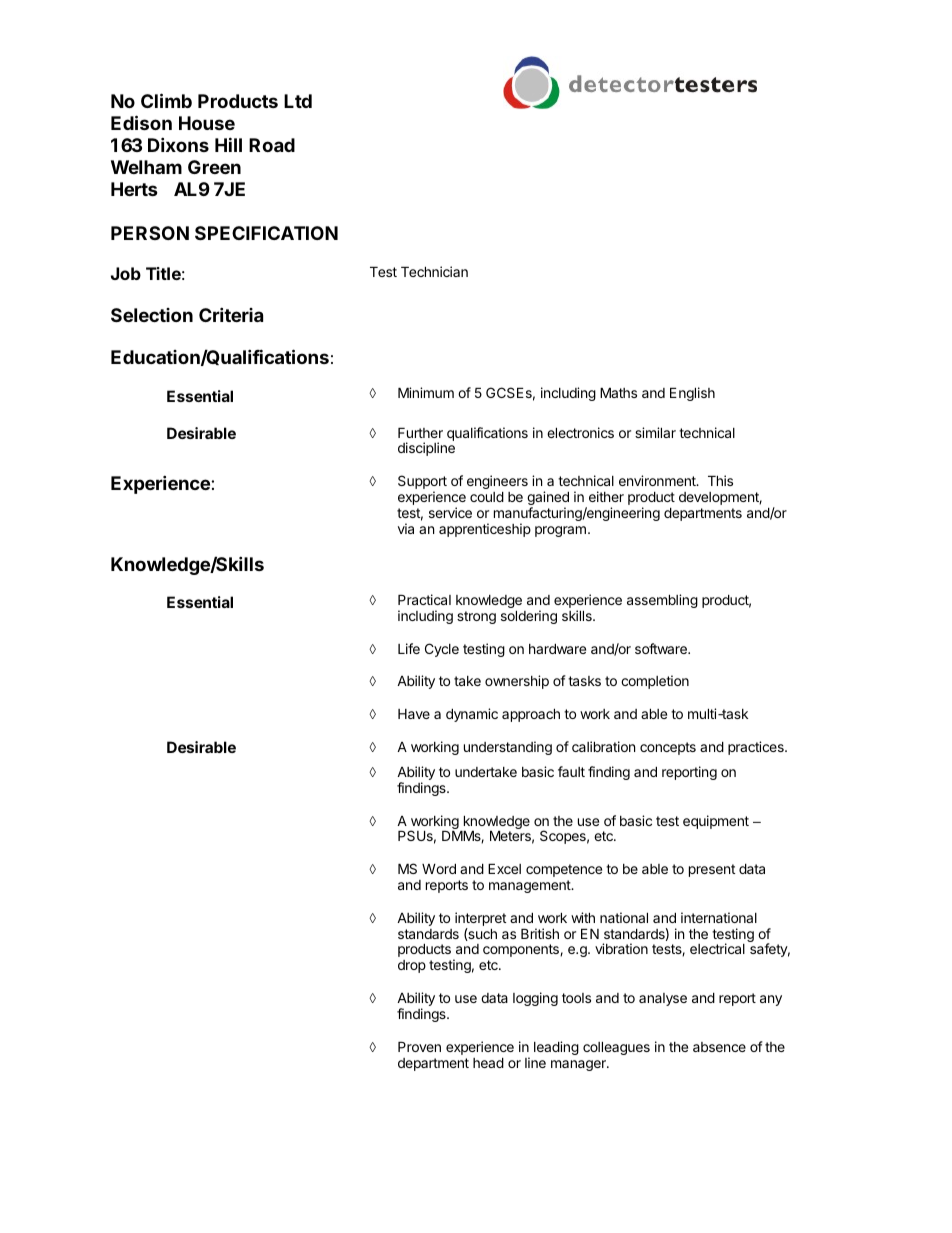 The width and height of the screenshot is (952, 1233). Describe the element at coordinates (719, 1047) in the screenshot. I see `absence` at that location.
